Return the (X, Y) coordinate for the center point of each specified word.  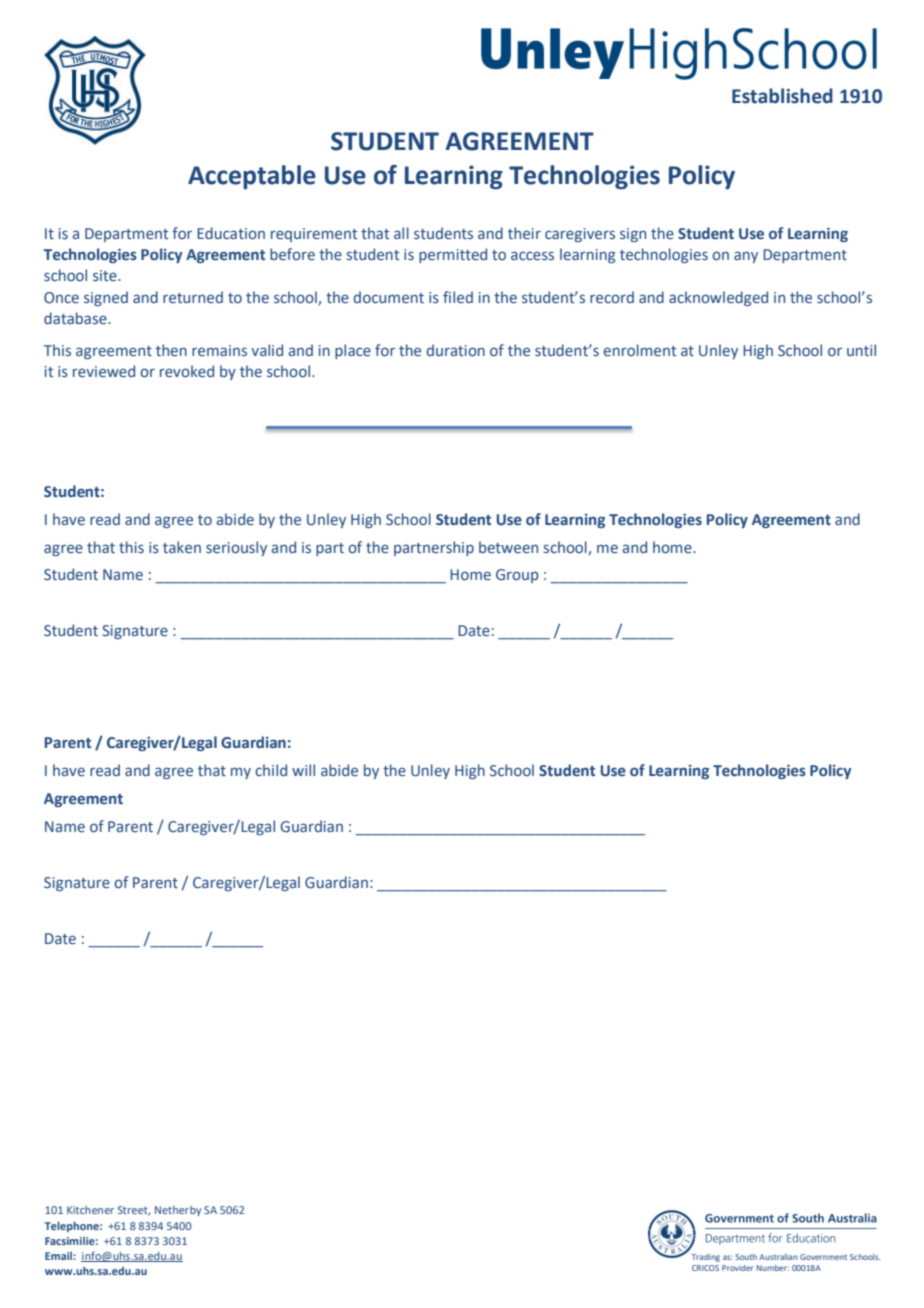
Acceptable (252, 177)
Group (517, 576)
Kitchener (90, 1210)
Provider (737, 1268)
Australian (778, 1257)
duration (455, 350)
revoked (187, 371)
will (303, 770)
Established (782, 96)
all (401, 233)
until (861, 350)
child (271, 770)
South (746, 1257)
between (508, 547)
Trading (706, 1258)
